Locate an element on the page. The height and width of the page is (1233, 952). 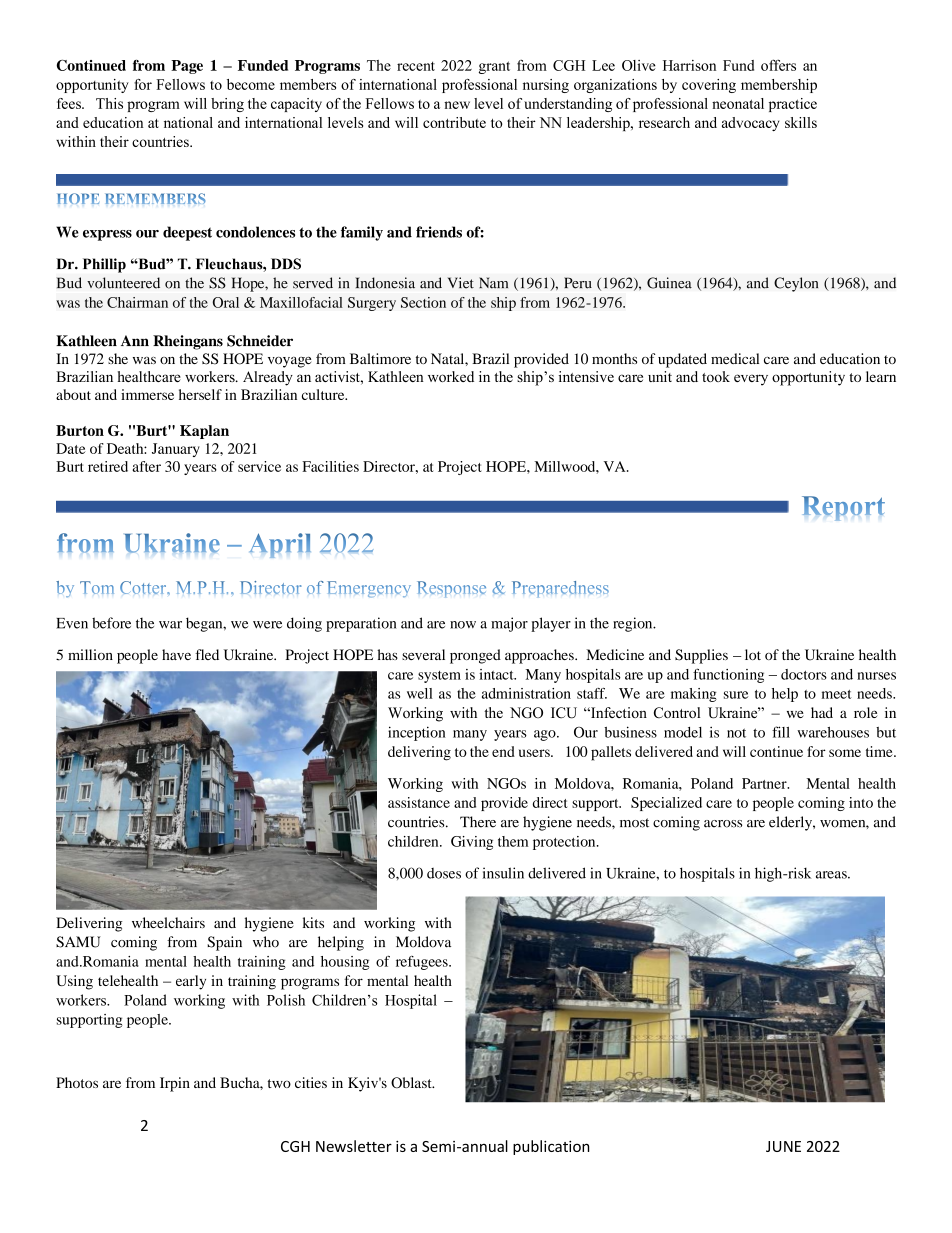
Irpin is located at coordinates (175, 1084).
